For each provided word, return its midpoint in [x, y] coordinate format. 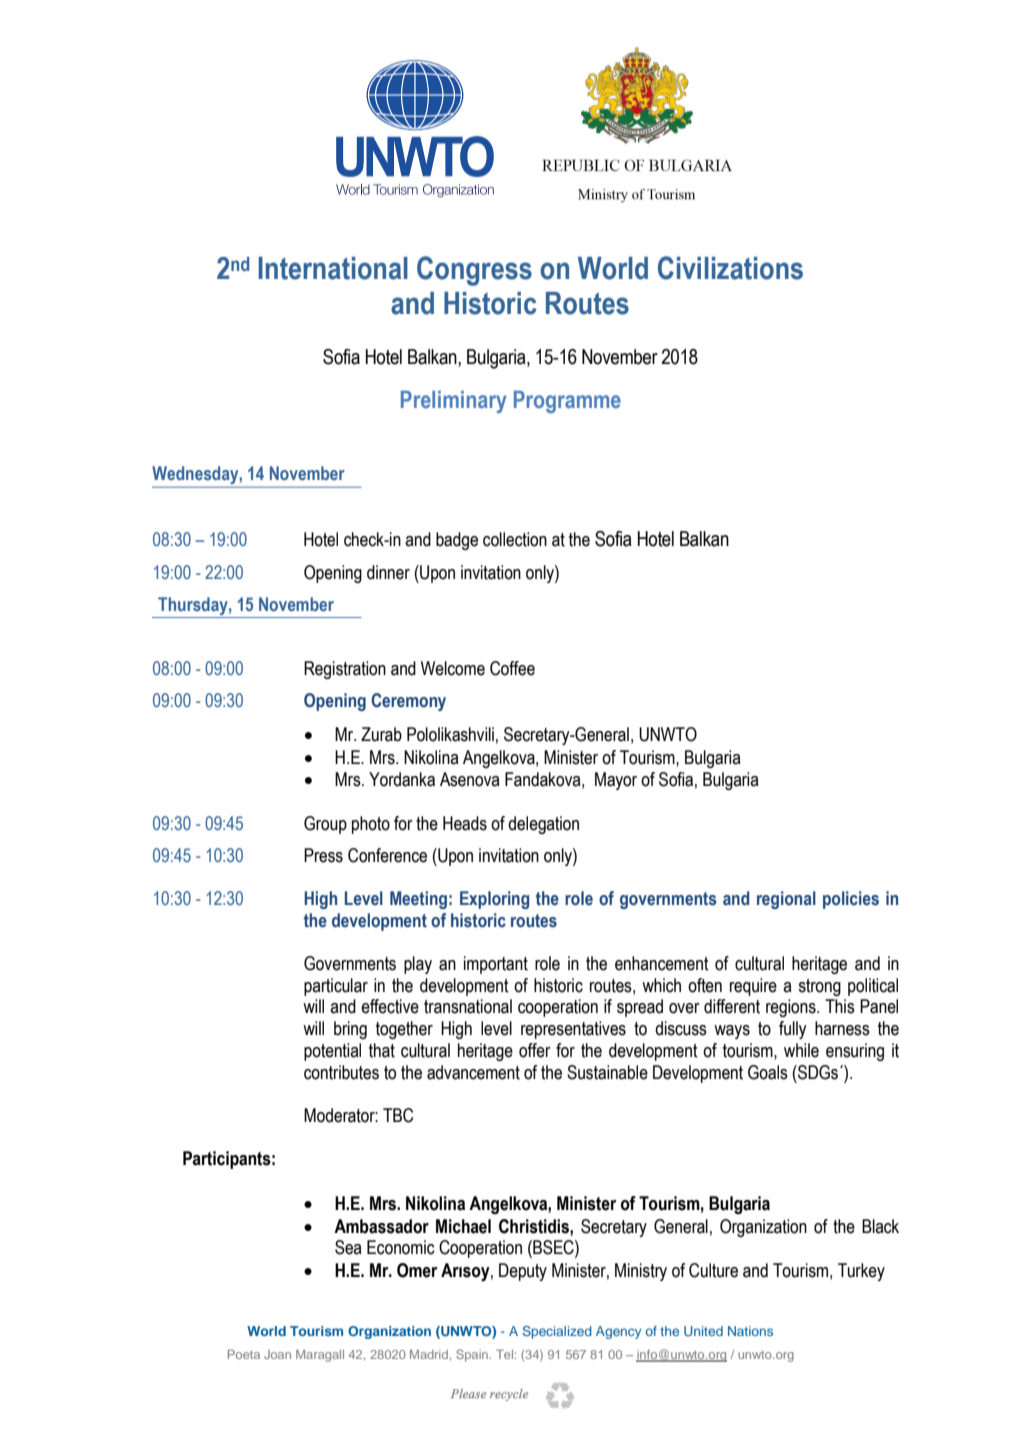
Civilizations [730, 268]
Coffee [512, 668]
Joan [277, 1354]
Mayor [616, 781]
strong [819, 987]
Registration [345, 670]
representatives [573, 1030]
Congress [474, 271]
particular [336, 987]
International [333, 268]
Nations [750, 1331]
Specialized [557, 1332]
